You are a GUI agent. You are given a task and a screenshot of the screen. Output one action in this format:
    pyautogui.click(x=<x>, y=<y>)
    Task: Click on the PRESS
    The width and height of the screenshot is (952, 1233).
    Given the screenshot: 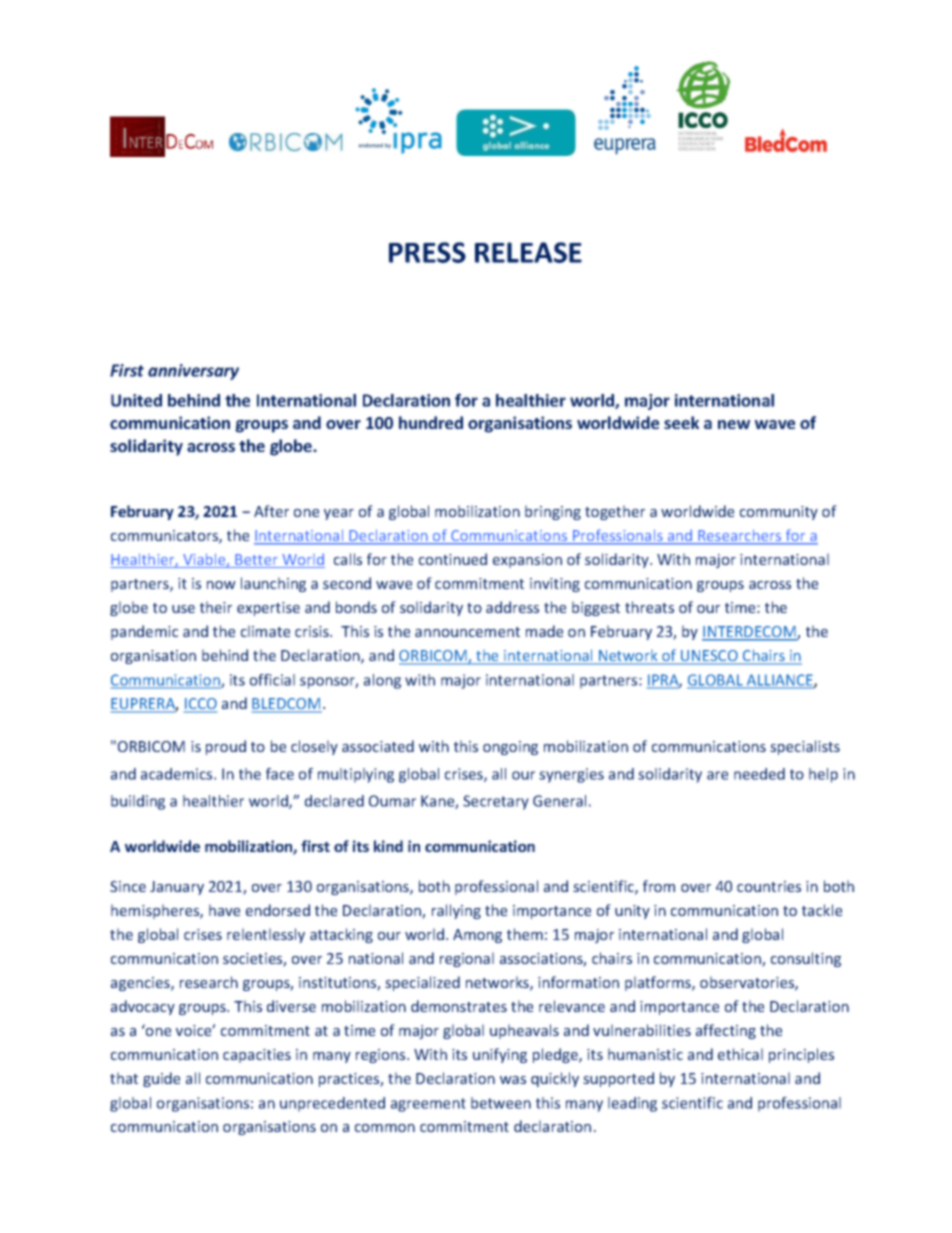 What is the action you would take?
    pyautogui.click(x=427, y=252)
